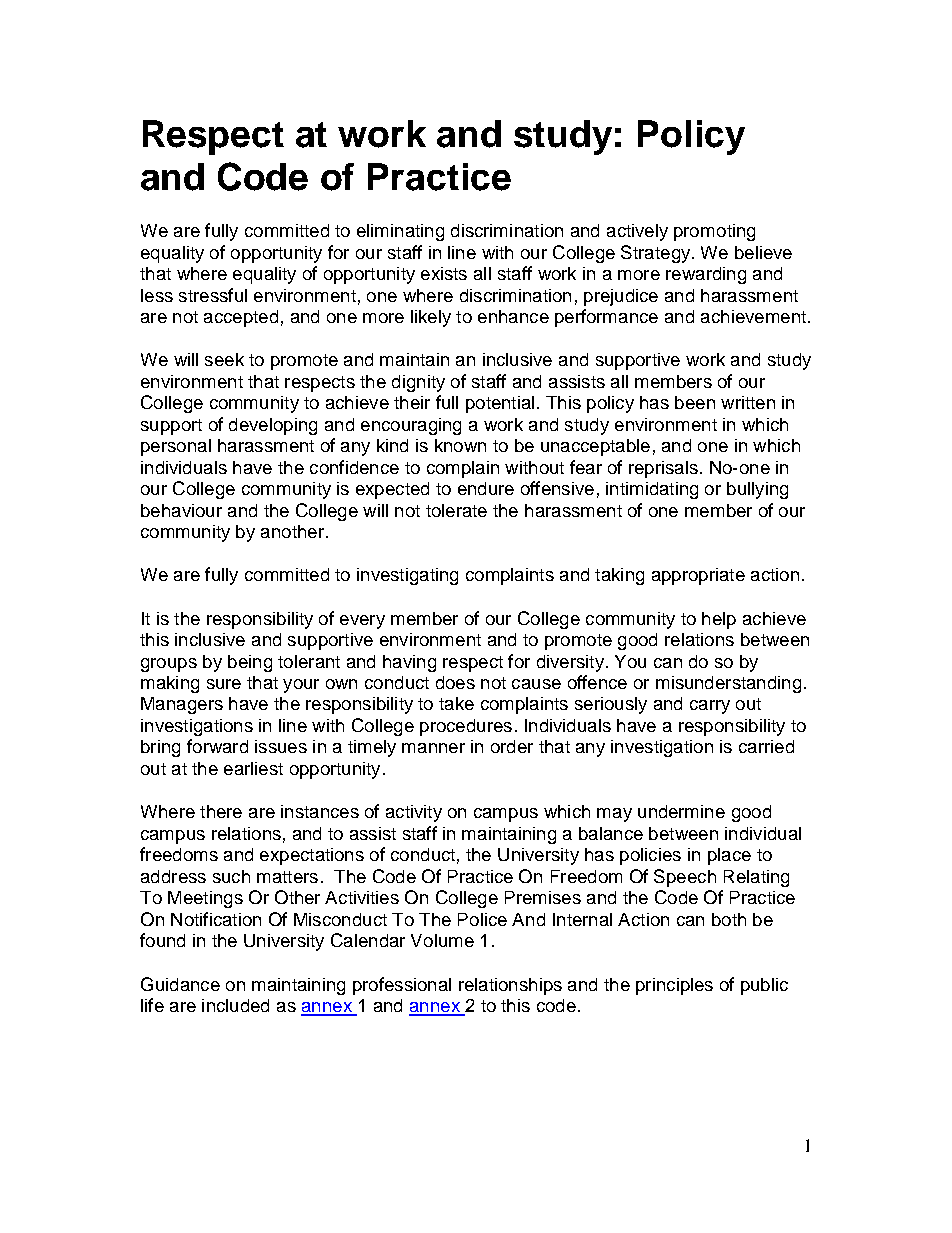 The image size is (952, 1233). Describe the element at coordinates (250, 663) in the page. I see `being` at that location.
